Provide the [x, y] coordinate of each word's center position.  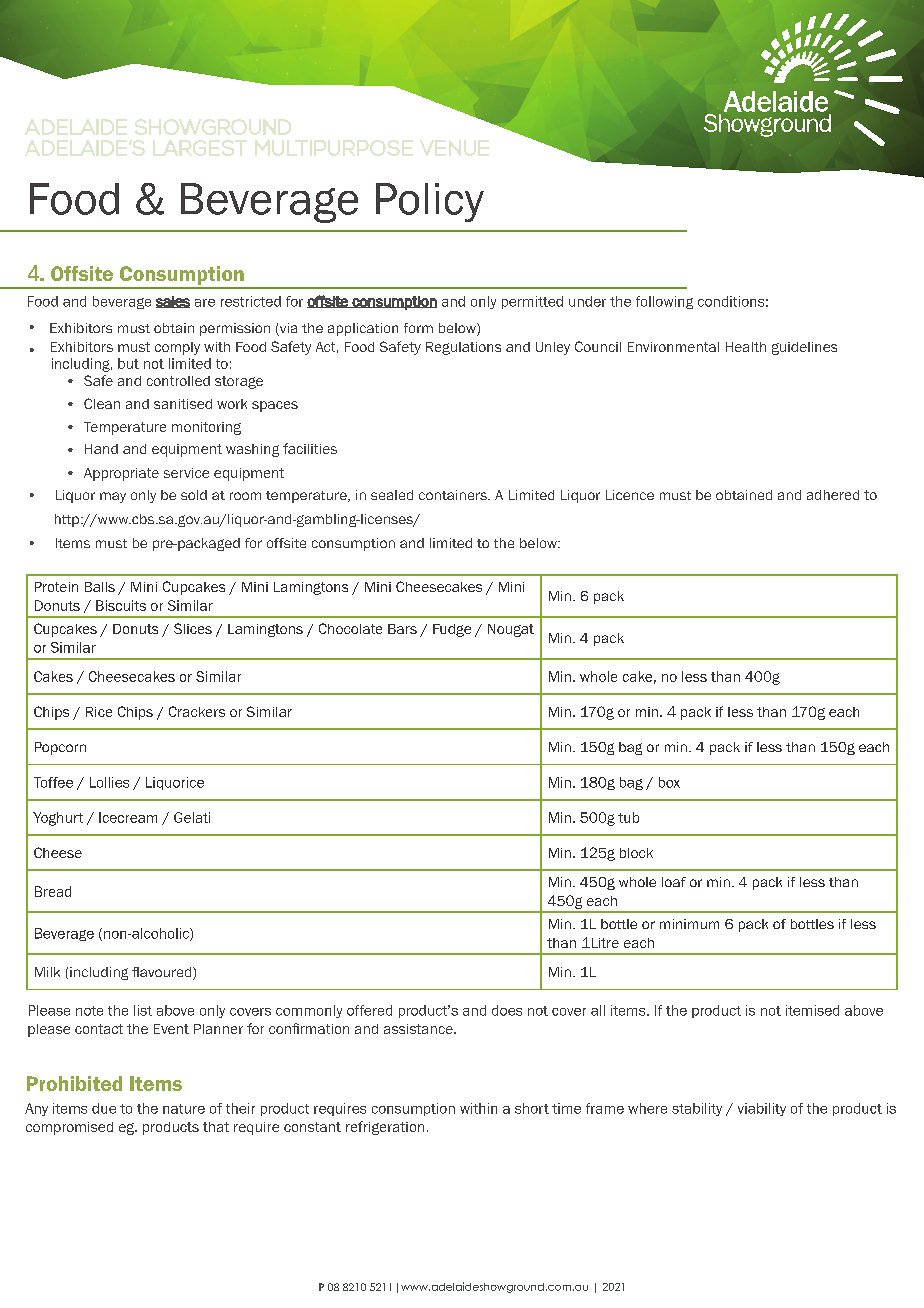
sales [173, 302]
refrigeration [385, 1128]
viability [762, 1109]
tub [628, 817]
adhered [833, 495]
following [664, 302]
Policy [430, 202]
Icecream [128, 817]
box [669, 782]
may [113, 497]
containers [454, 495]
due [104, 1108]
